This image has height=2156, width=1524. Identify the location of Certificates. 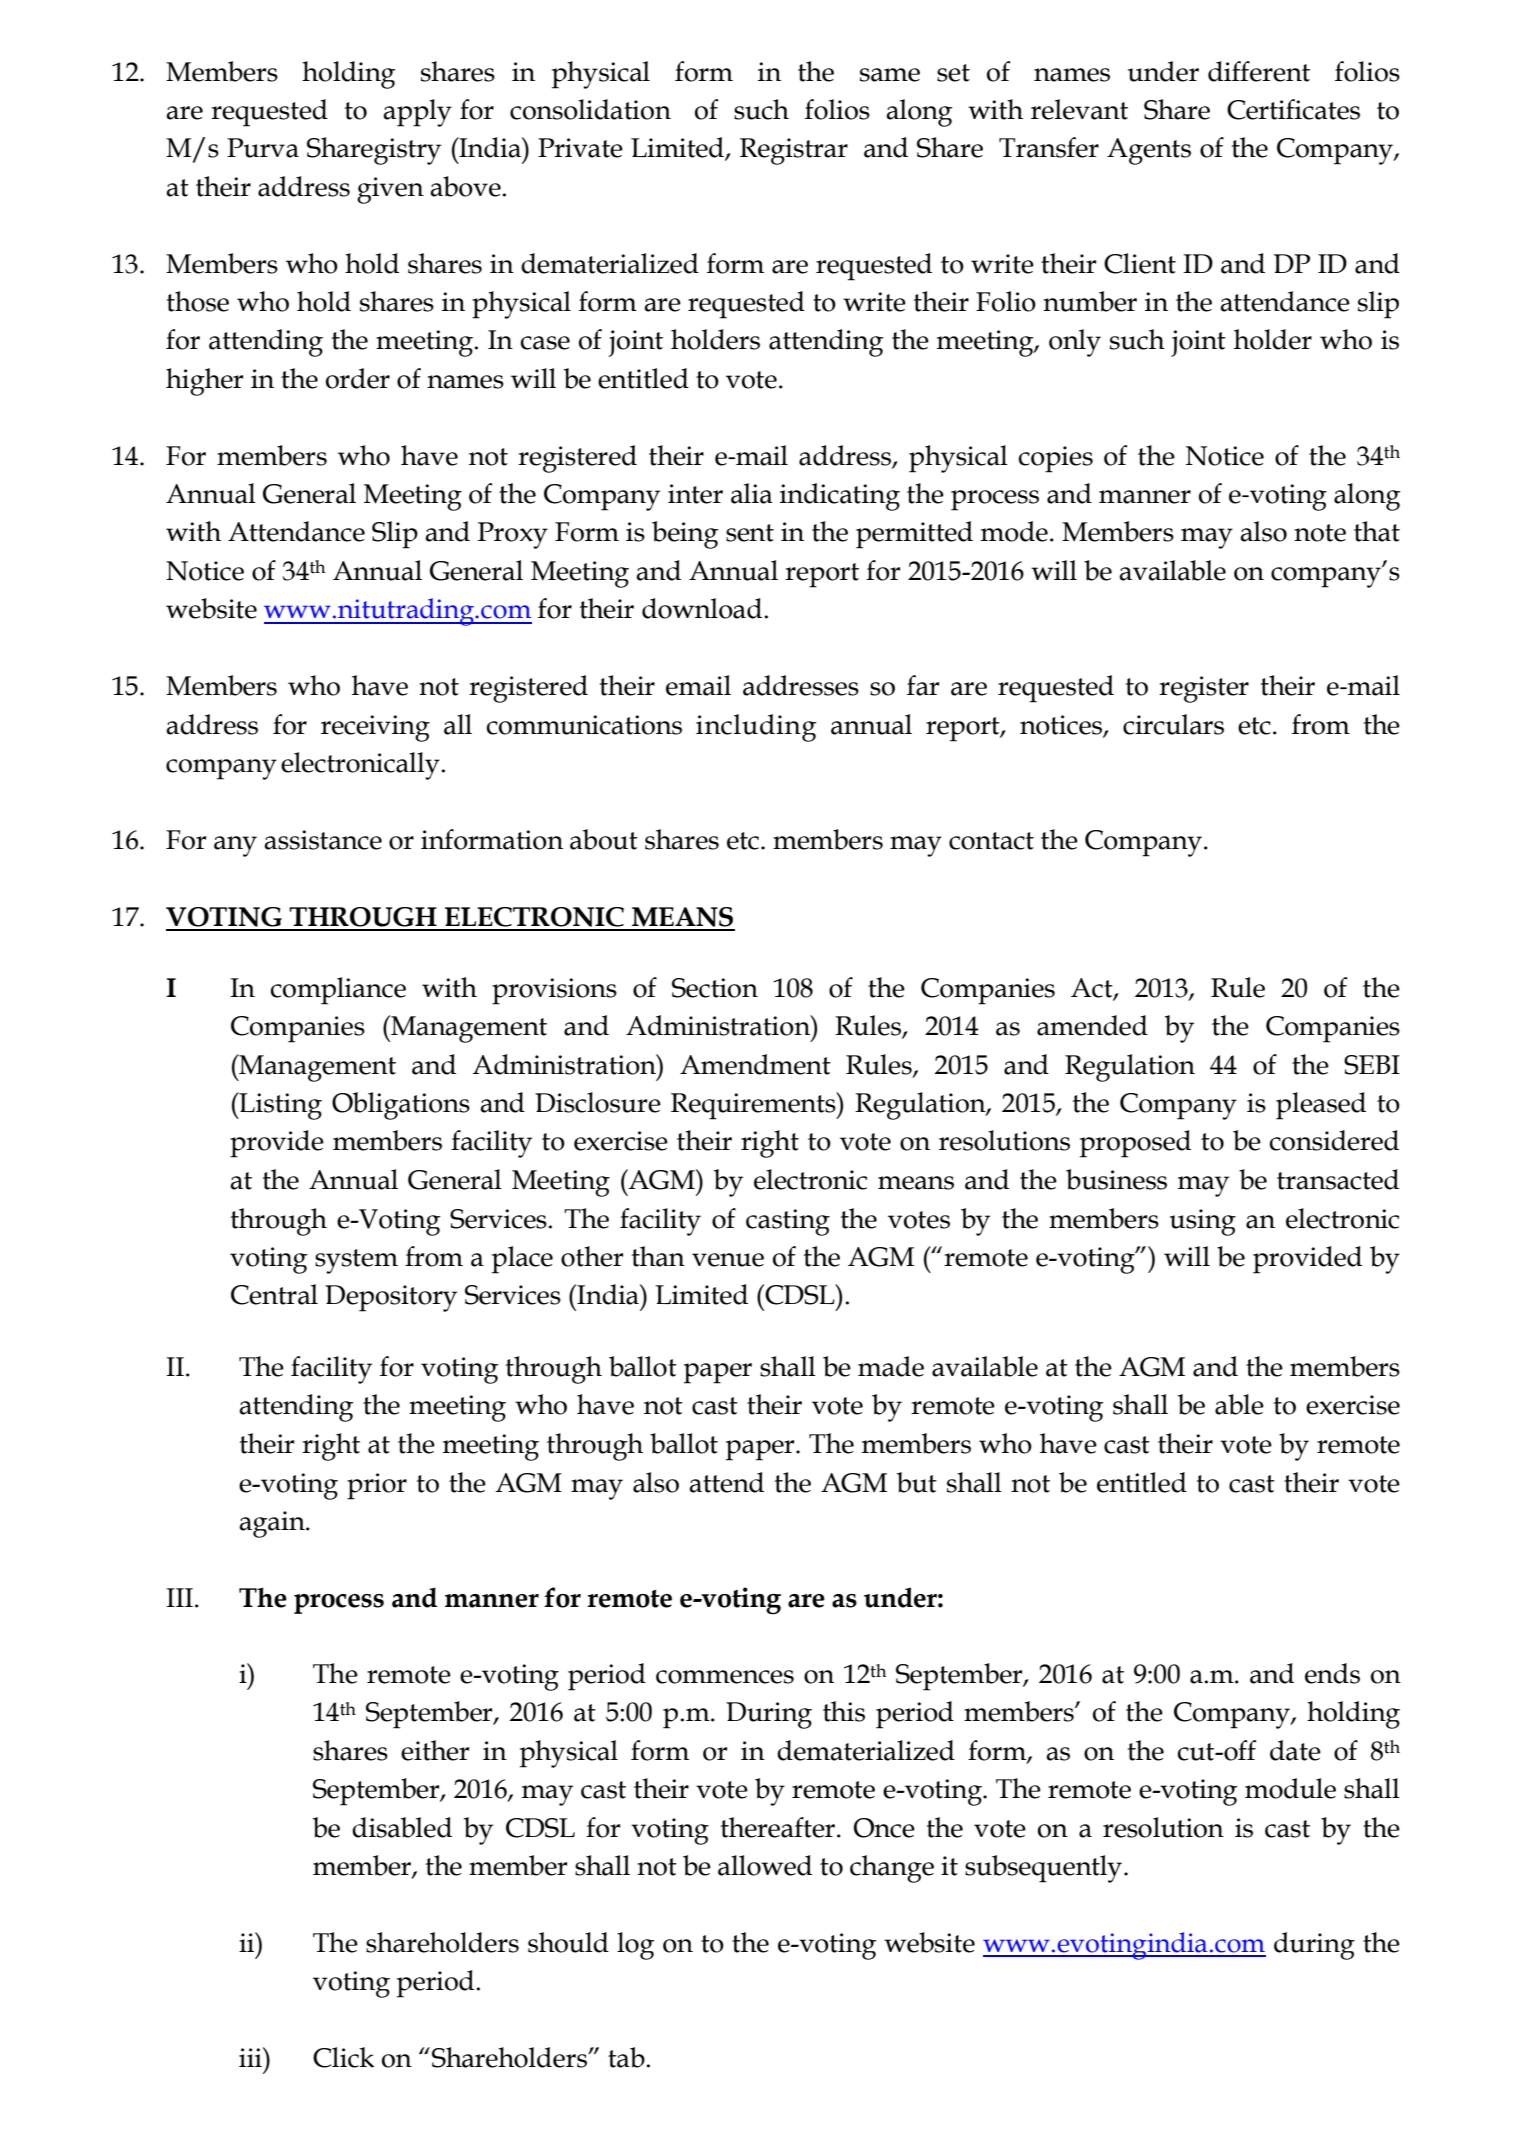
(1293, 109).
